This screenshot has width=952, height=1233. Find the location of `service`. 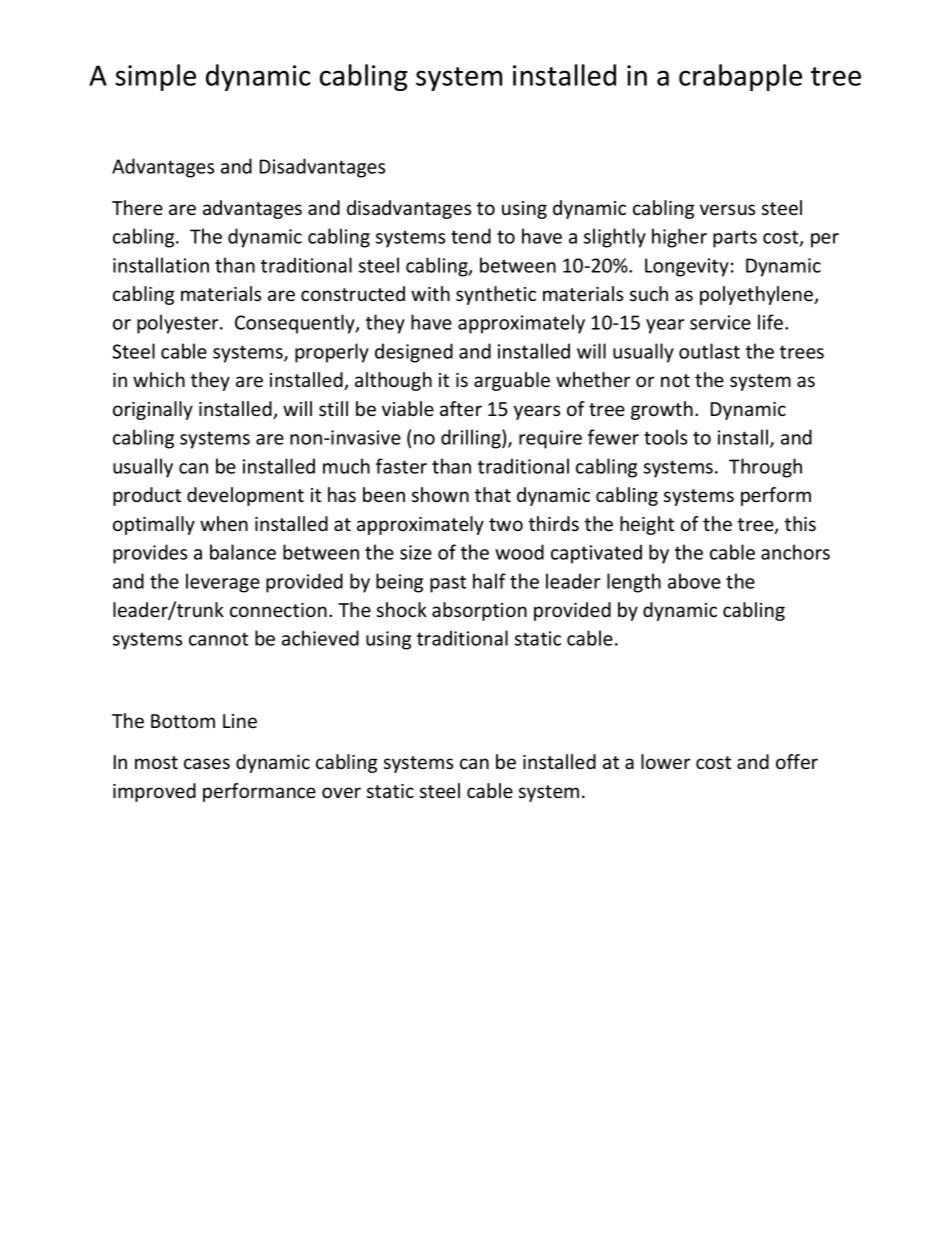

service is located at coordinates (720, 322).
